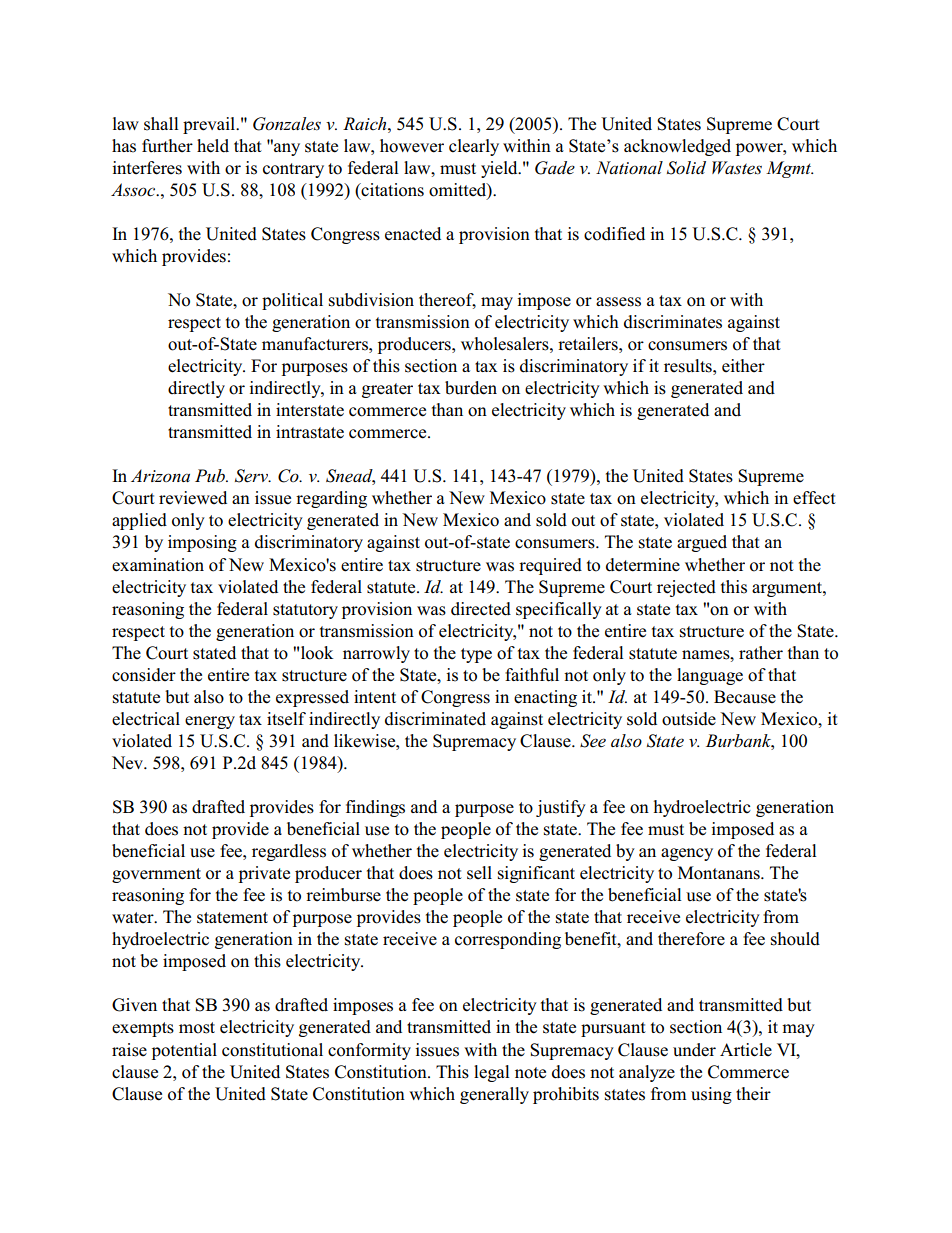  What do you see at coordinates (745, 697) in the screenshot?
I see `Because` at bounding box center [745, 697].
